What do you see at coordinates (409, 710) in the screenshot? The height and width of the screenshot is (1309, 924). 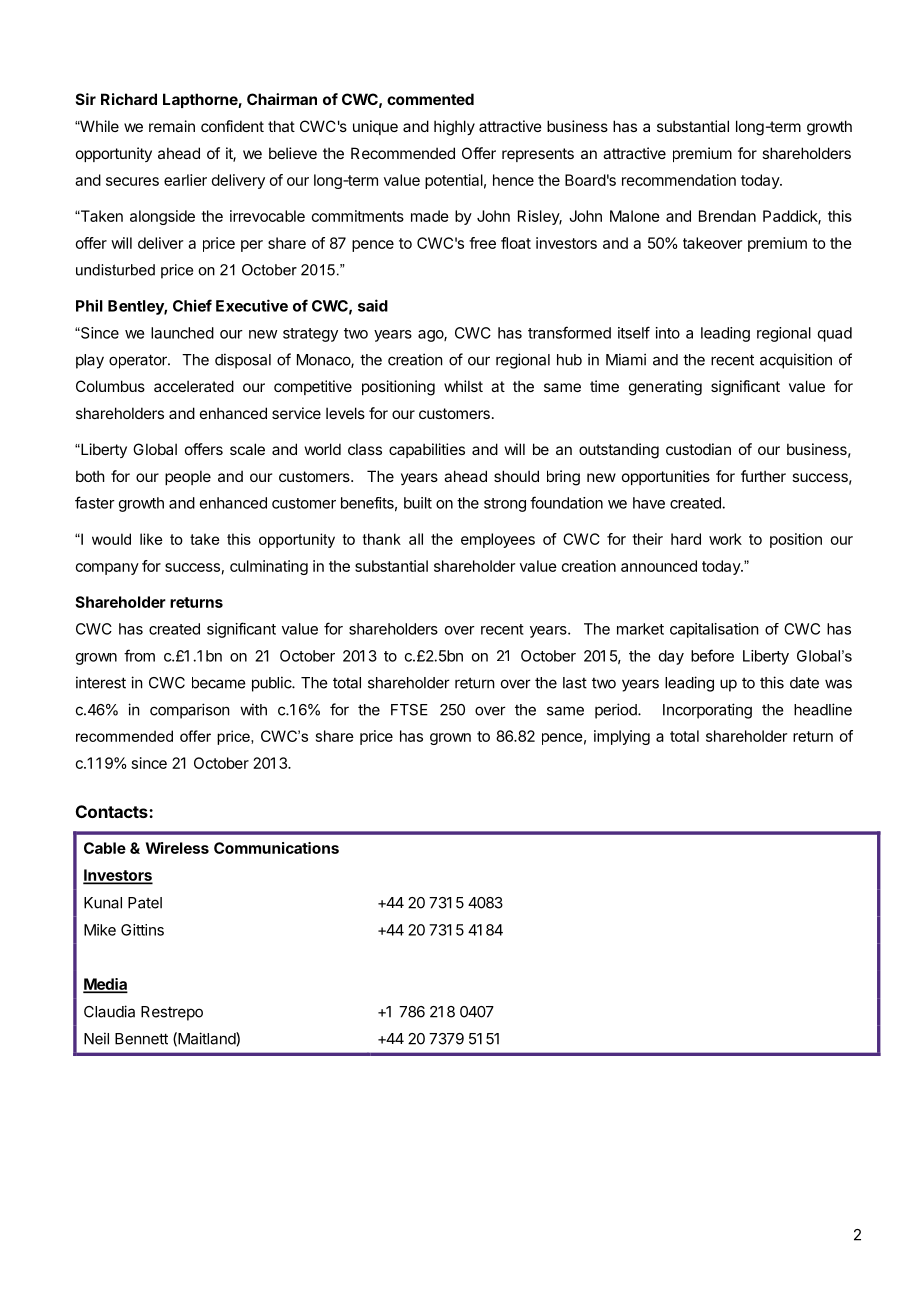 I see `FTSE` at bounding box center [409, 710].
